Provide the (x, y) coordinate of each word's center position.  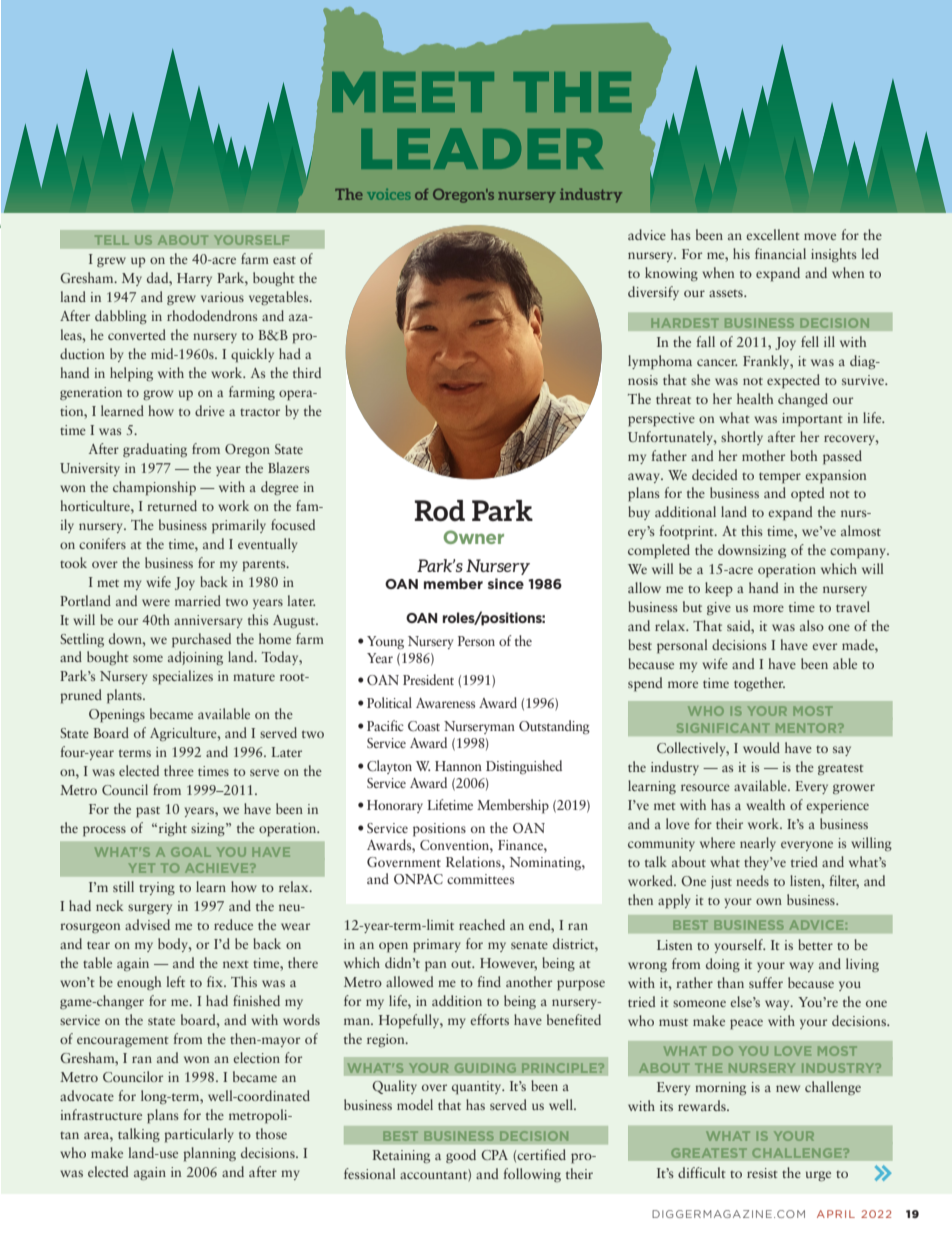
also (812, 625)
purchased (201, 640)
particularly (199, 1135)
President (428, 679)
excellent (773, 234)
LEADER (482, 148)
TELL (112, 240)
